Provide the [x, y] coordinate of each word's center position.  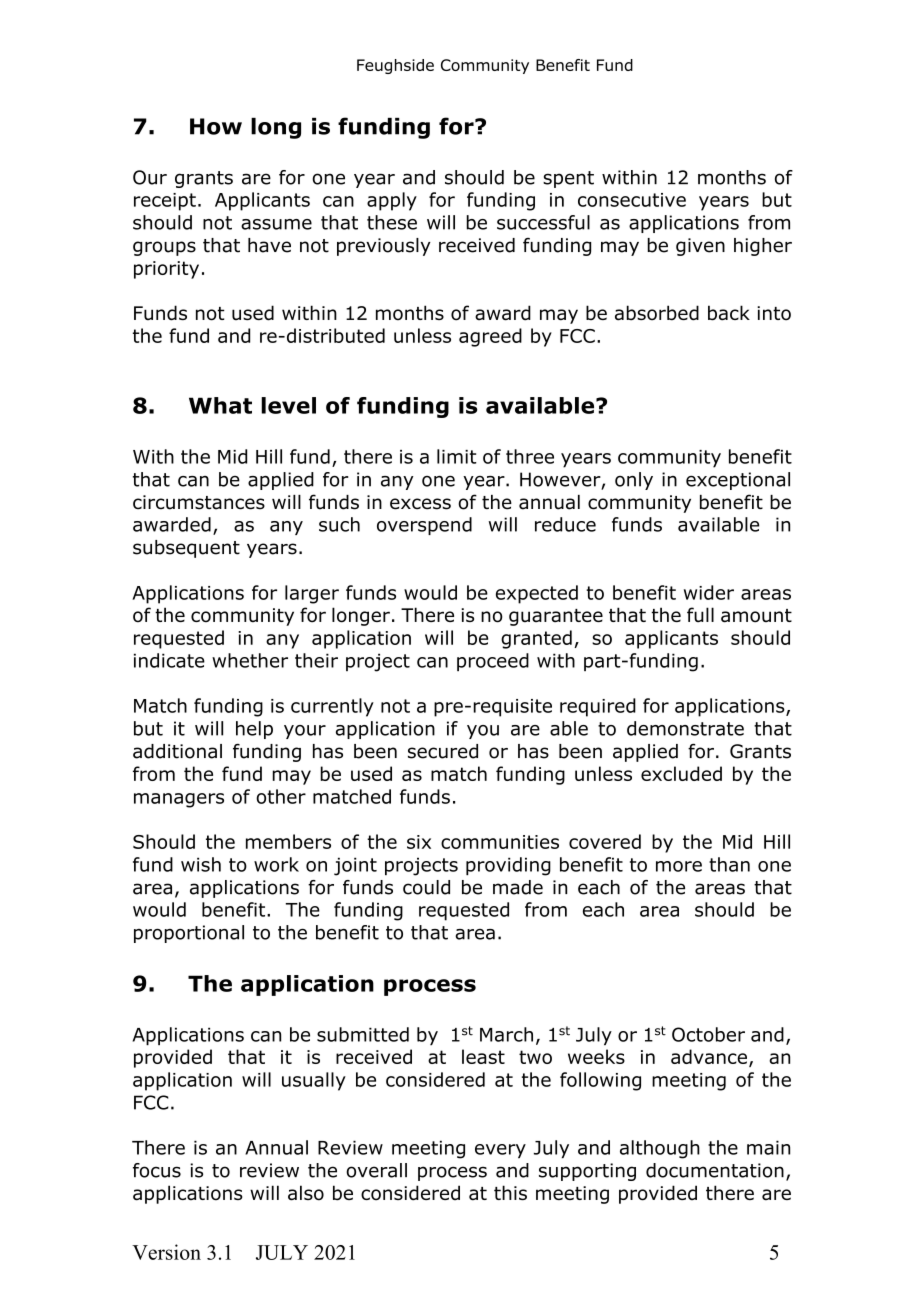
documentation [715, 1170]
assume [276, 224]
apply [392, 201]
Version [166, 1252]
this [510, 1192]
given [700, 247]
